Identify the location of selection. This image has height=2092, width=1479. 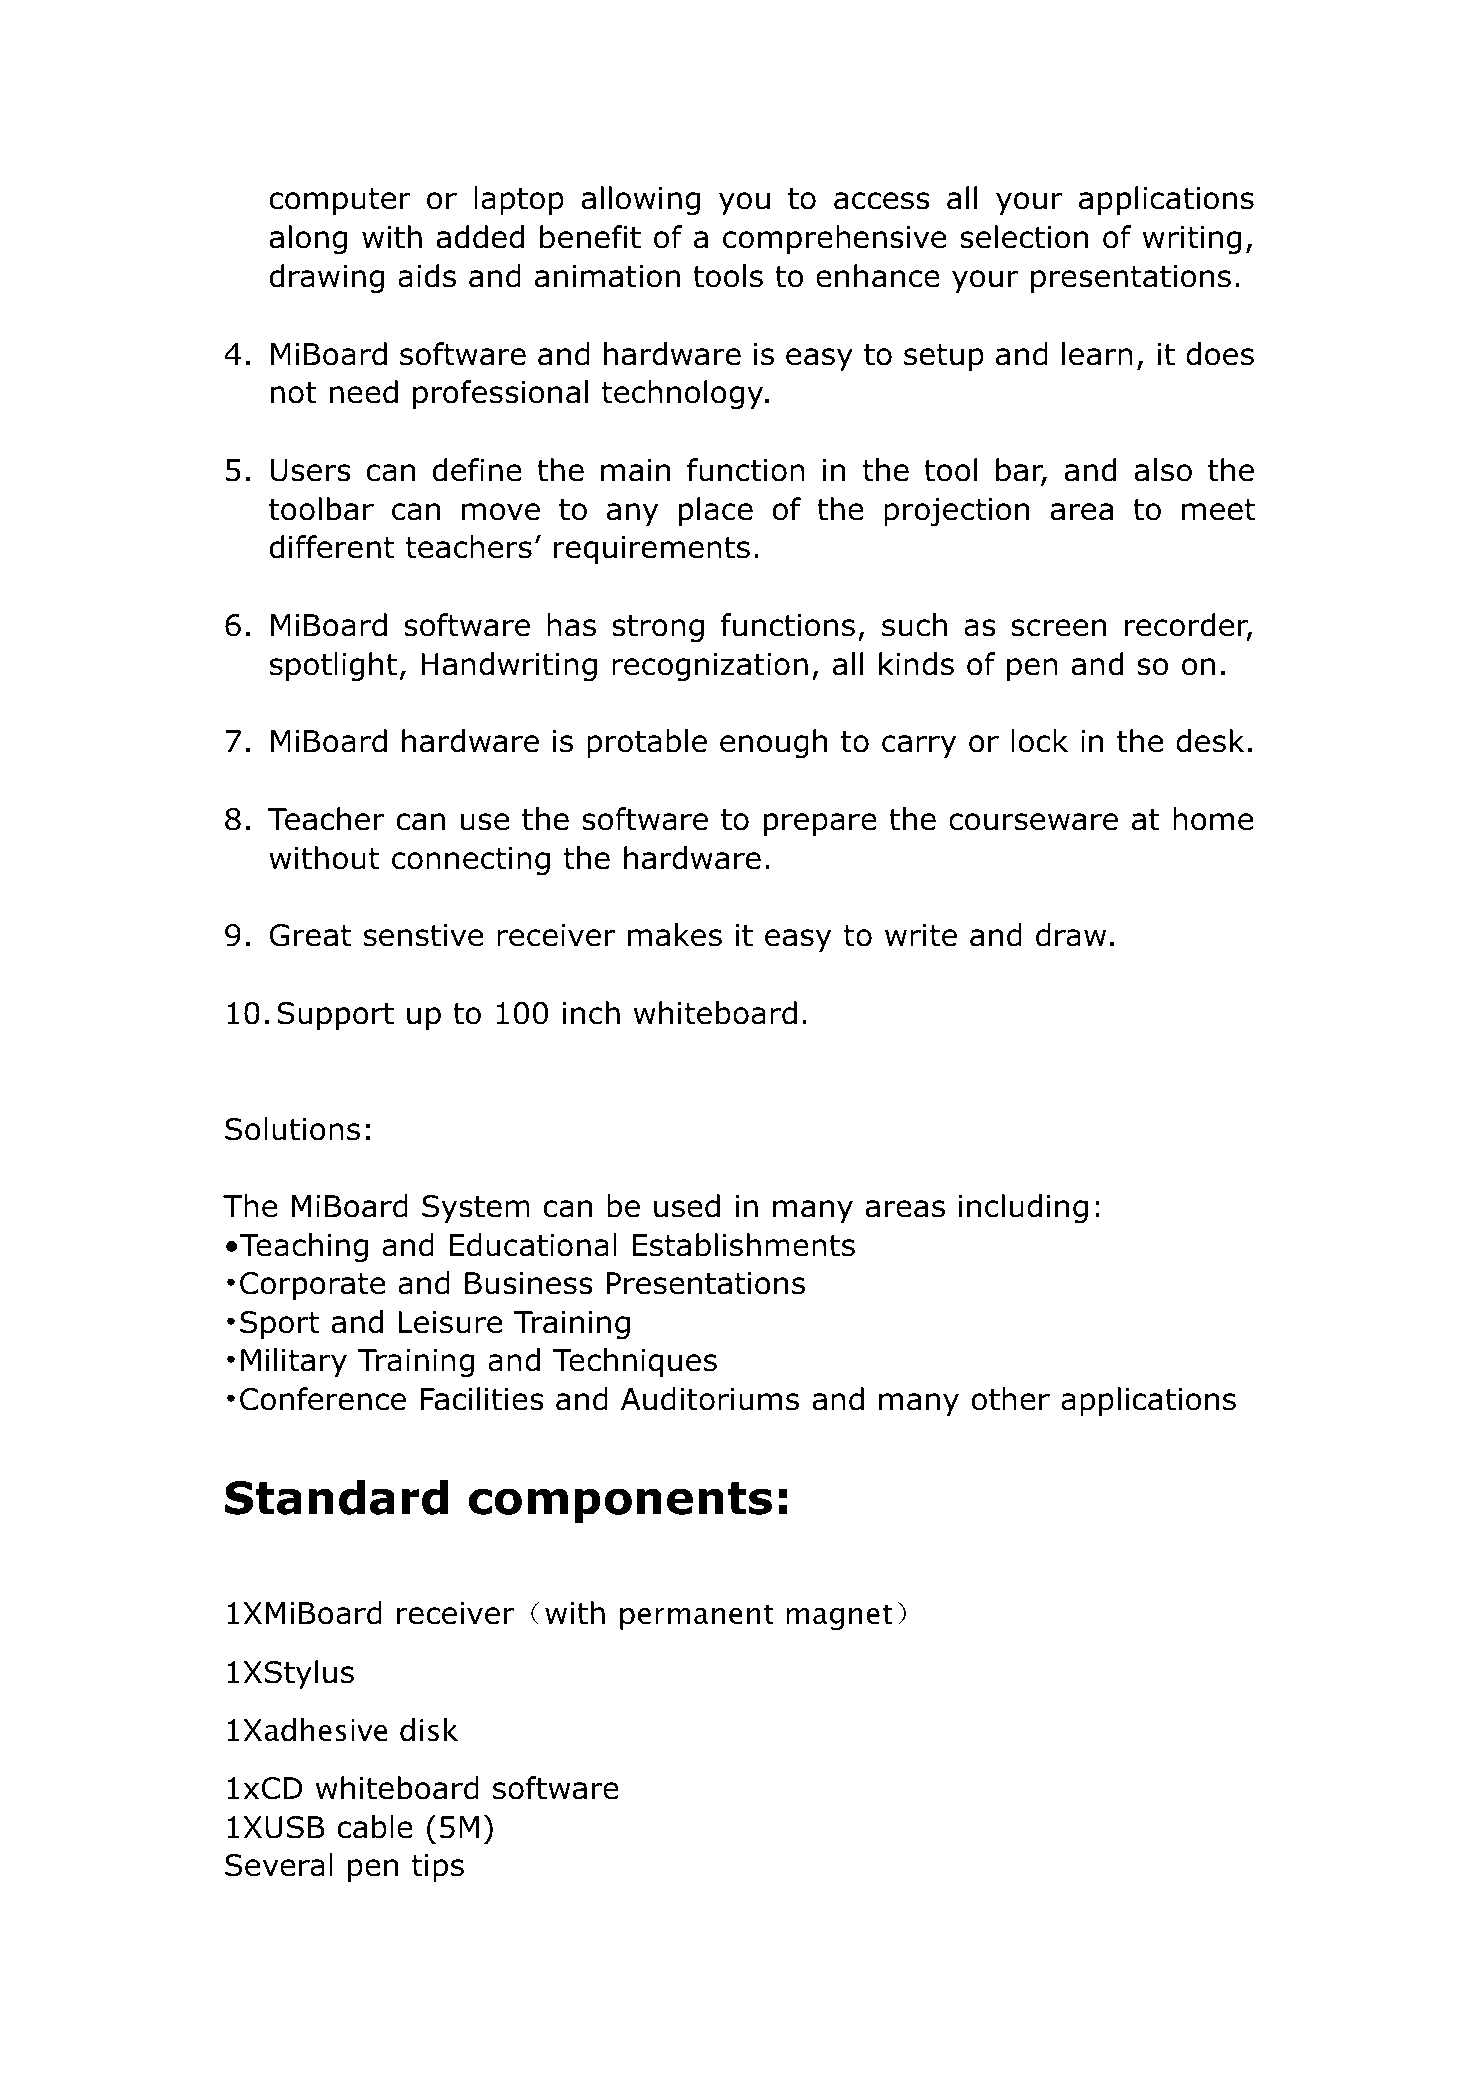
(1024, 237).
